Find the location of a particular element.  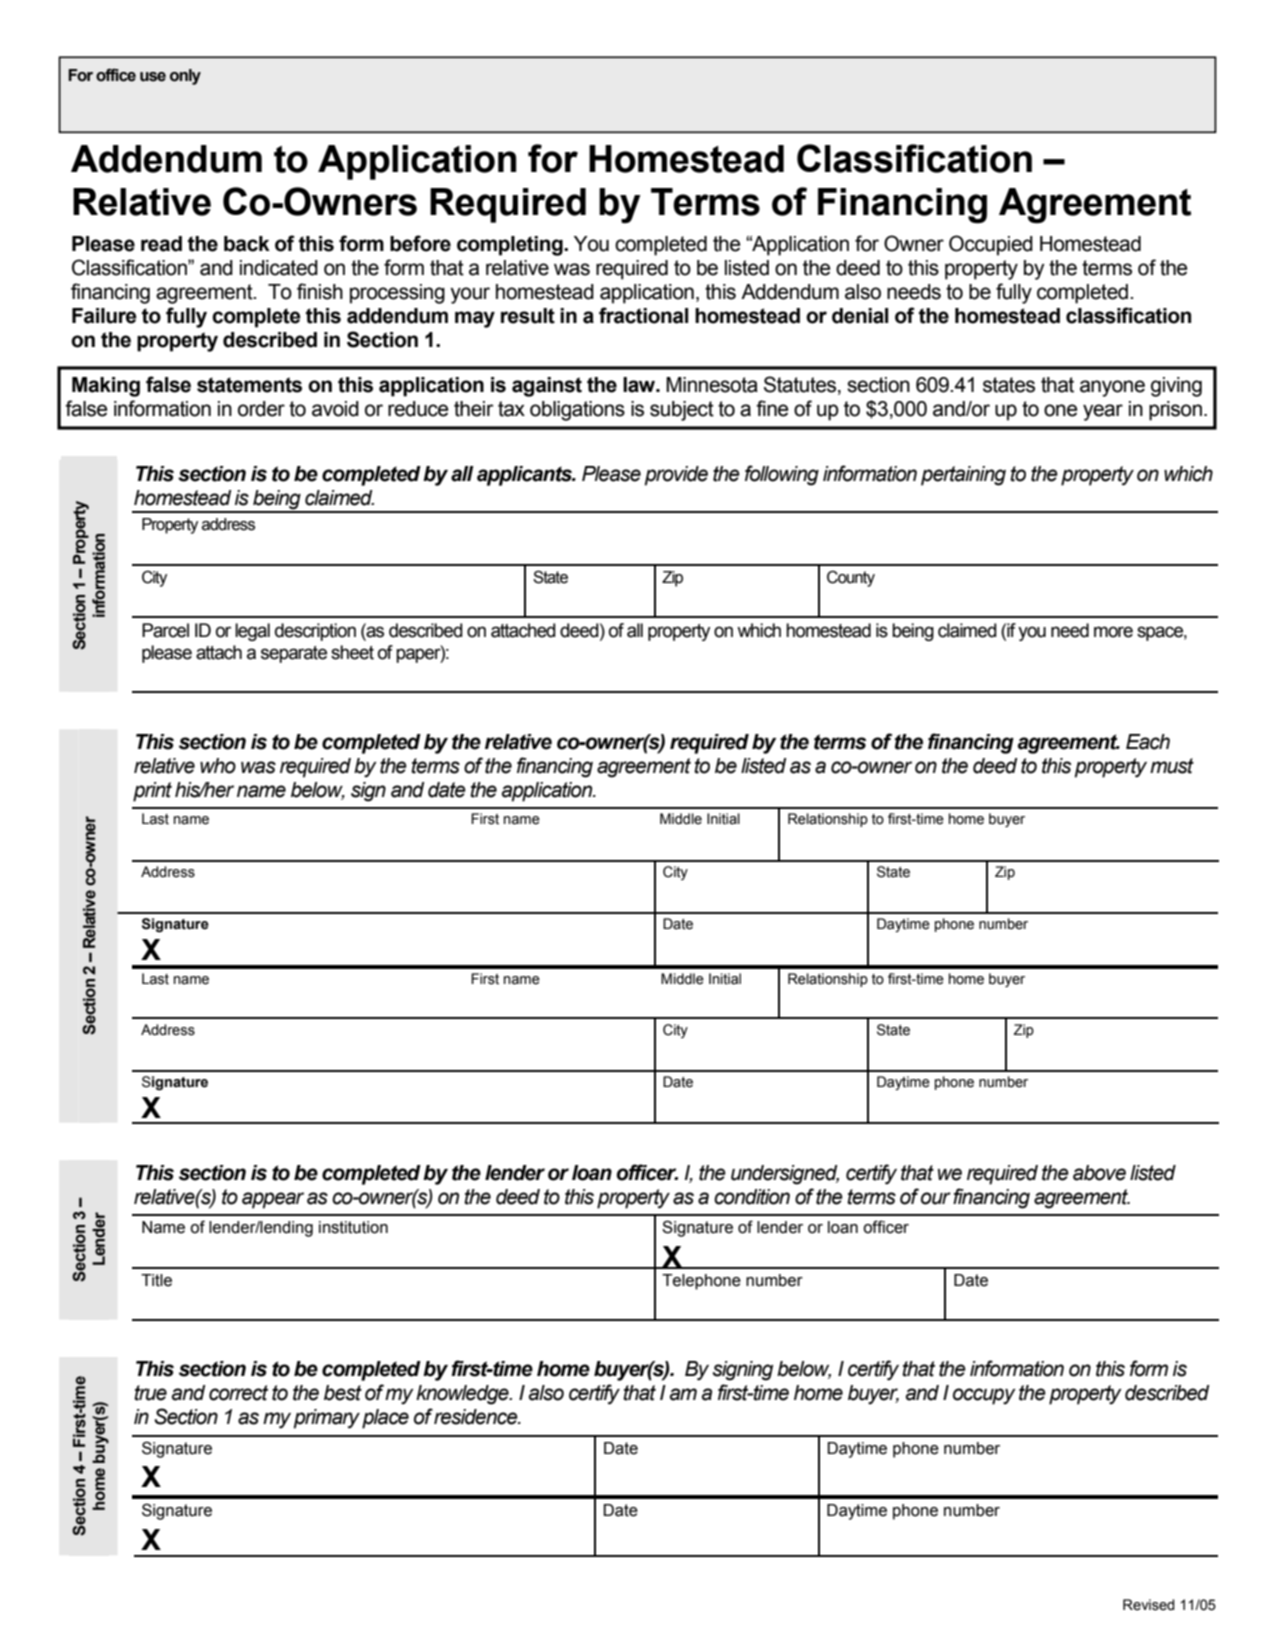

Occupied is located at coordinates (991, 245).
